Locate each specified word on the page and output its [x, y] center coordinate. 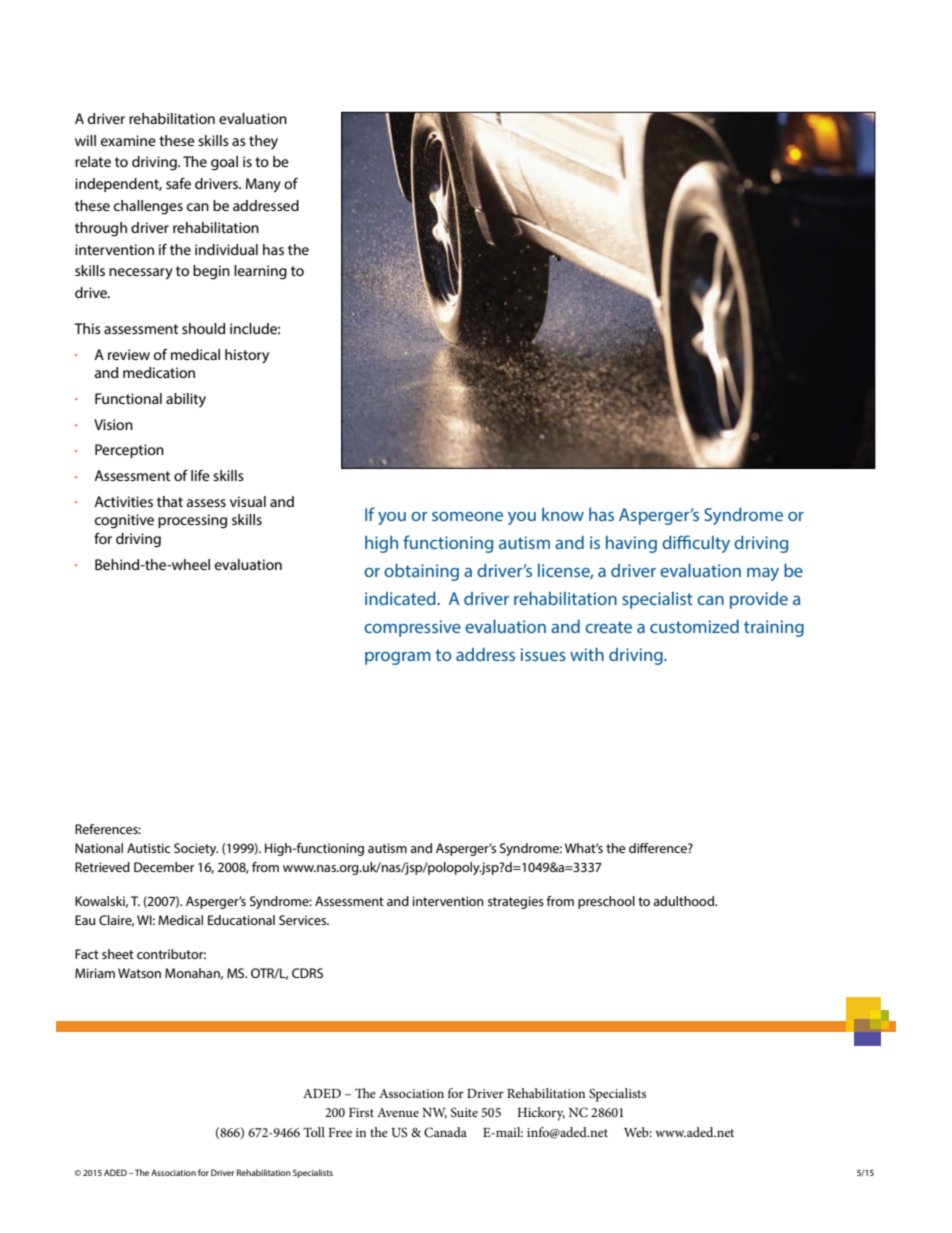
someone [467, 516]
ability [186, 400]
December [164, 867]
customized [694, 626]
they [263, 142]
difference [659, 848]
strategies [516, 902]
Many [263, 185]
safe [178, 183]
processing [192, 521]
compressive [412, 628]
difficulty [696, 544]
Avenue [398, 1112]
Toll [314, 1132]
